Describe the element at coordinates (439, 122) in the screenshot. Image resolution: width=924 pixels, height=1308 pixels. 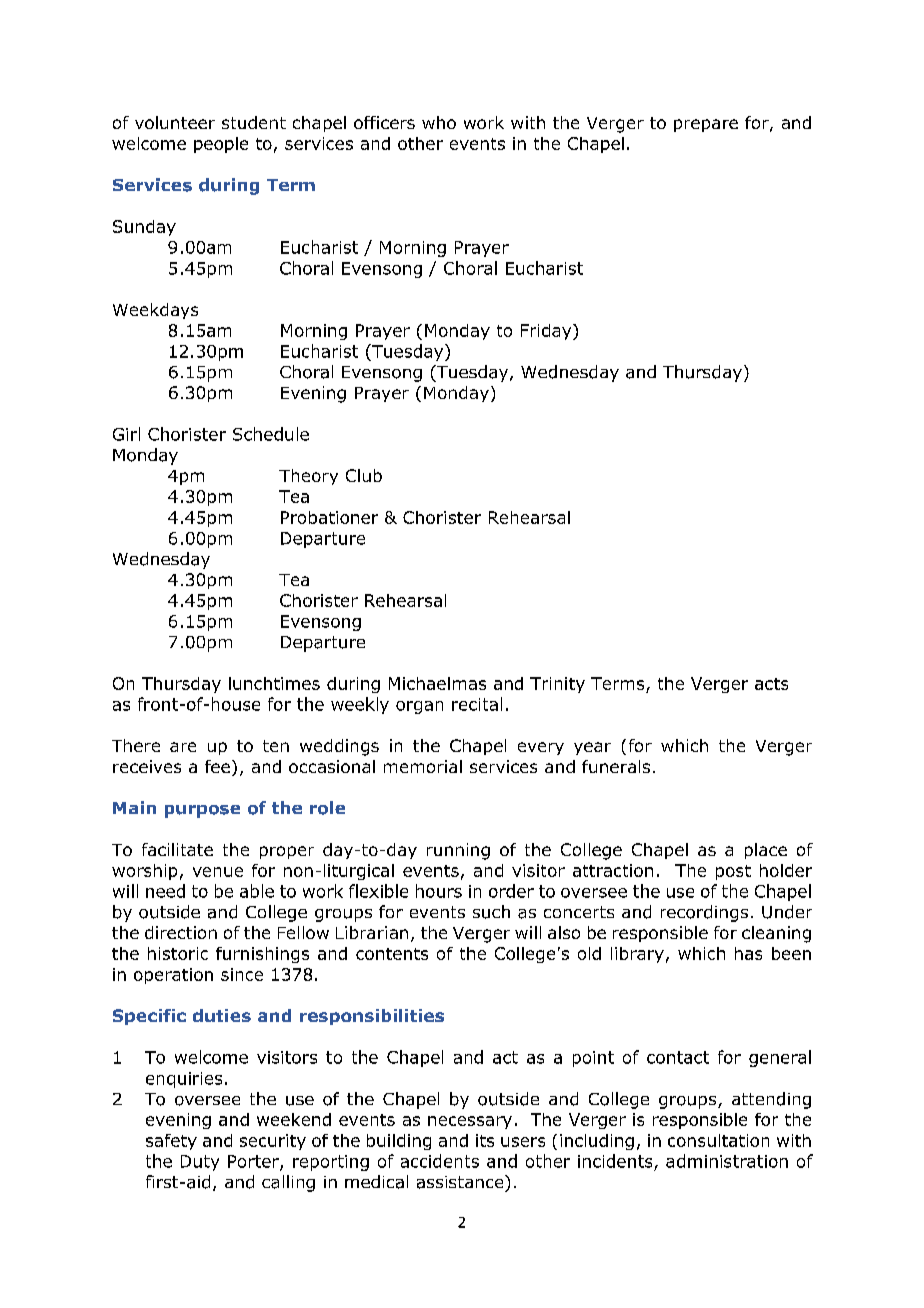
I see `who` at that location.
